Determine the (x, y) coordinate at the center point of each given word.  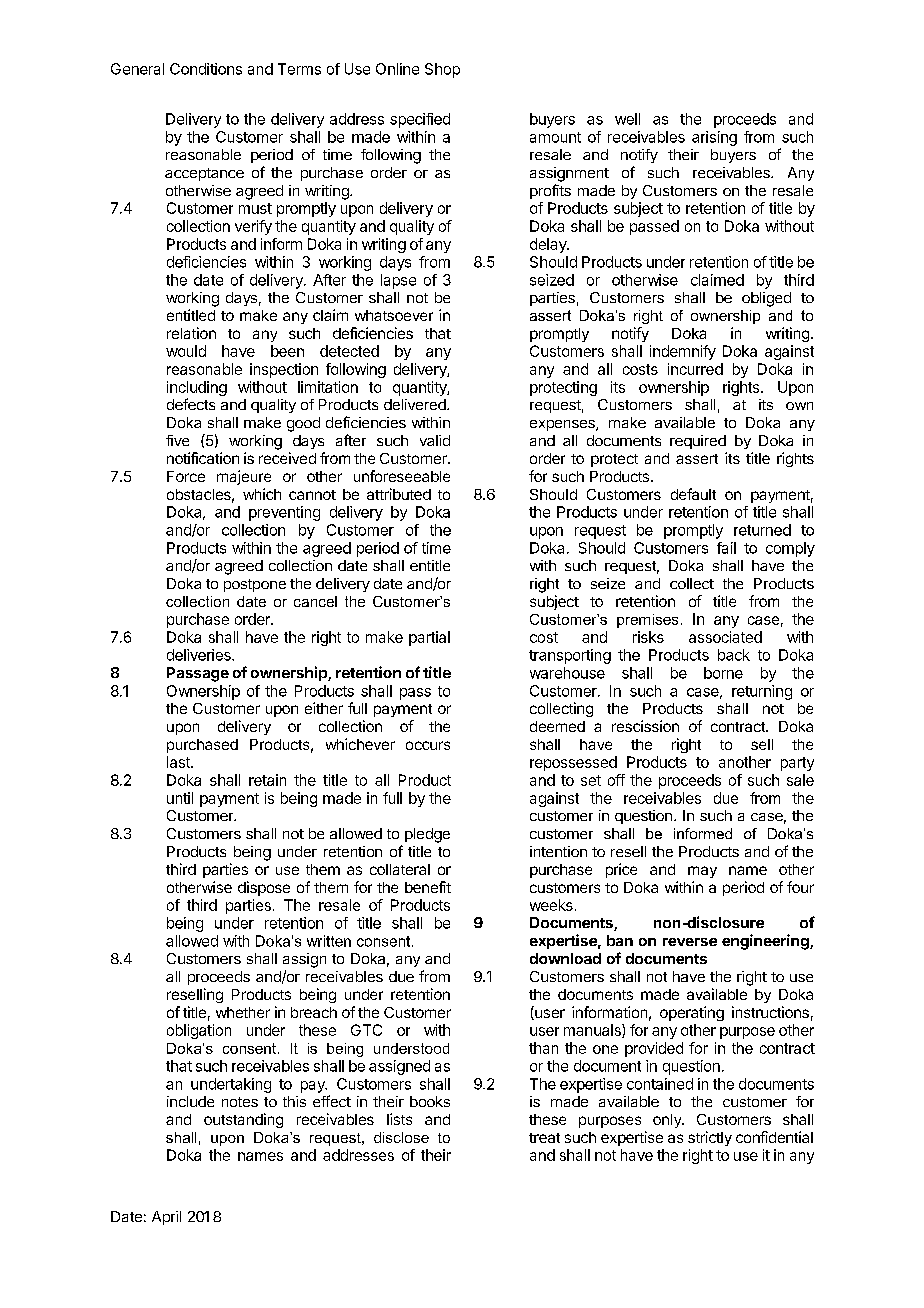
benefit (428, 887)
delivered (416, 404)
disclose (401, 1137)
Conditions (206, 69)
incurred (695, 369)
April (166, 1218)
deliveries (200, 655)
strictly (710, 1138)
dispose (264, 888)
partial (429, 638)
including (197, 390)
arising (714, 138)
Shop (442, 70)
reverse (690, 942)
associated (725, 637)
